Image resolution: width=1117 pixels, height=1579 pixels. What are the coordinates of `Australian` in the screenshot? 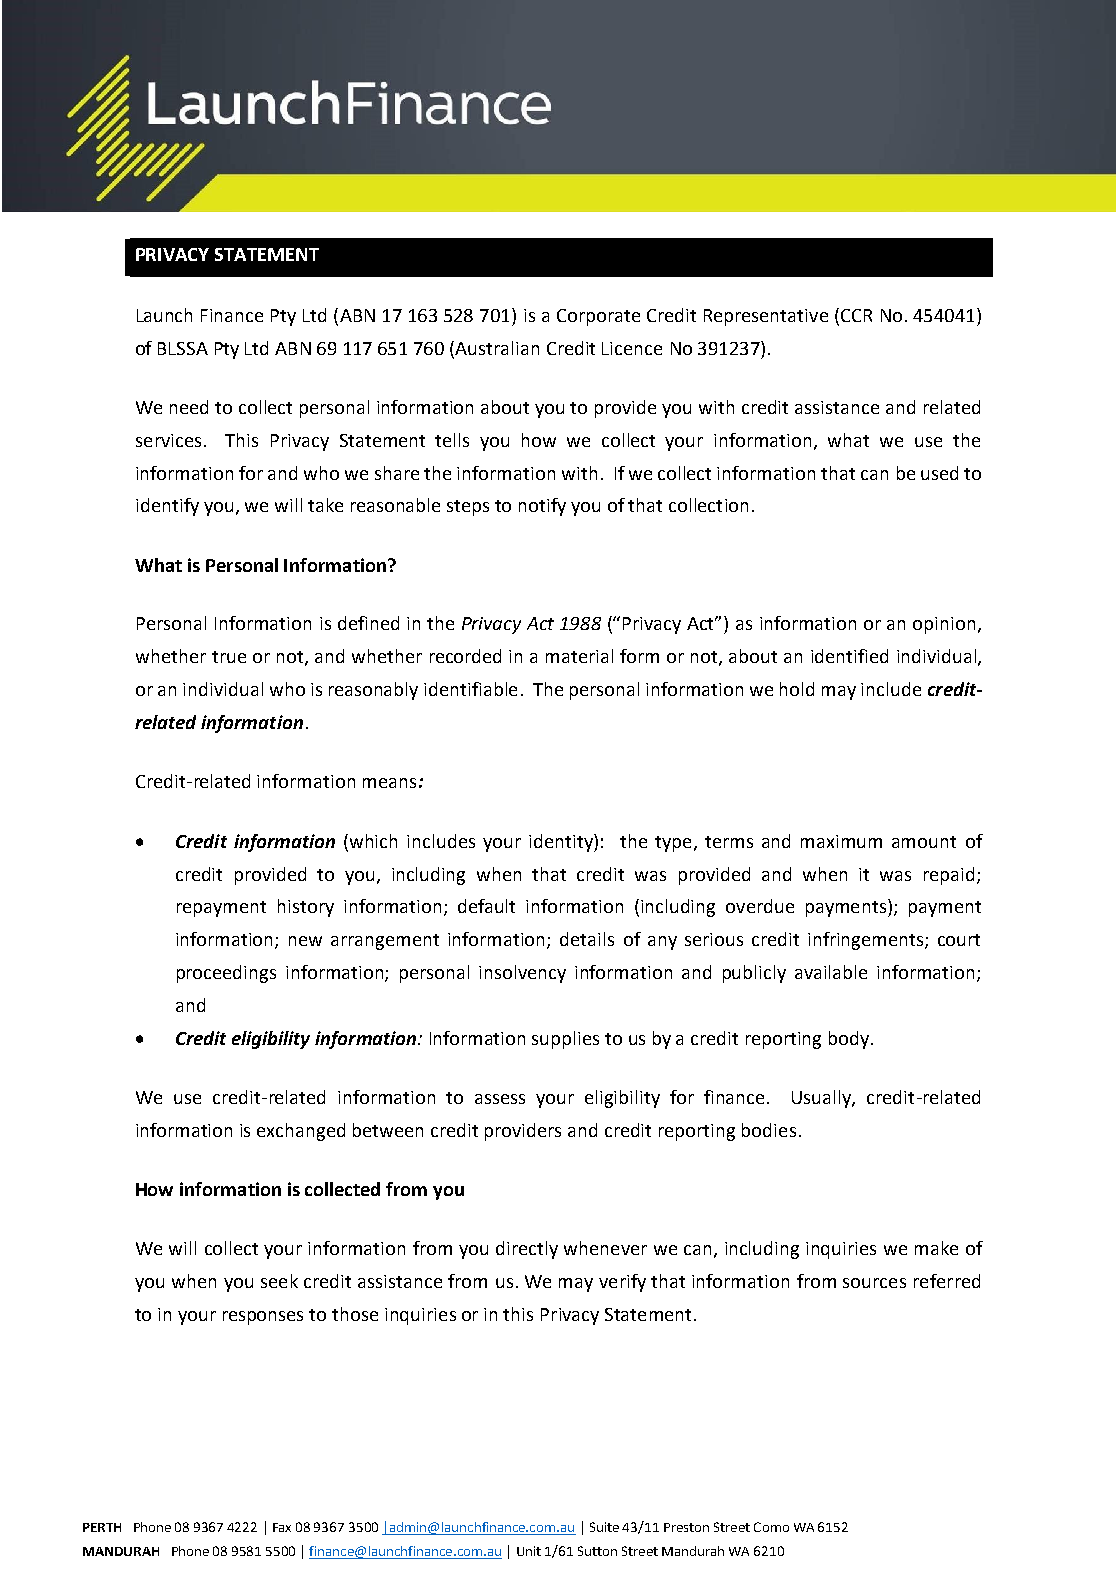 It's located at (497, 348).
